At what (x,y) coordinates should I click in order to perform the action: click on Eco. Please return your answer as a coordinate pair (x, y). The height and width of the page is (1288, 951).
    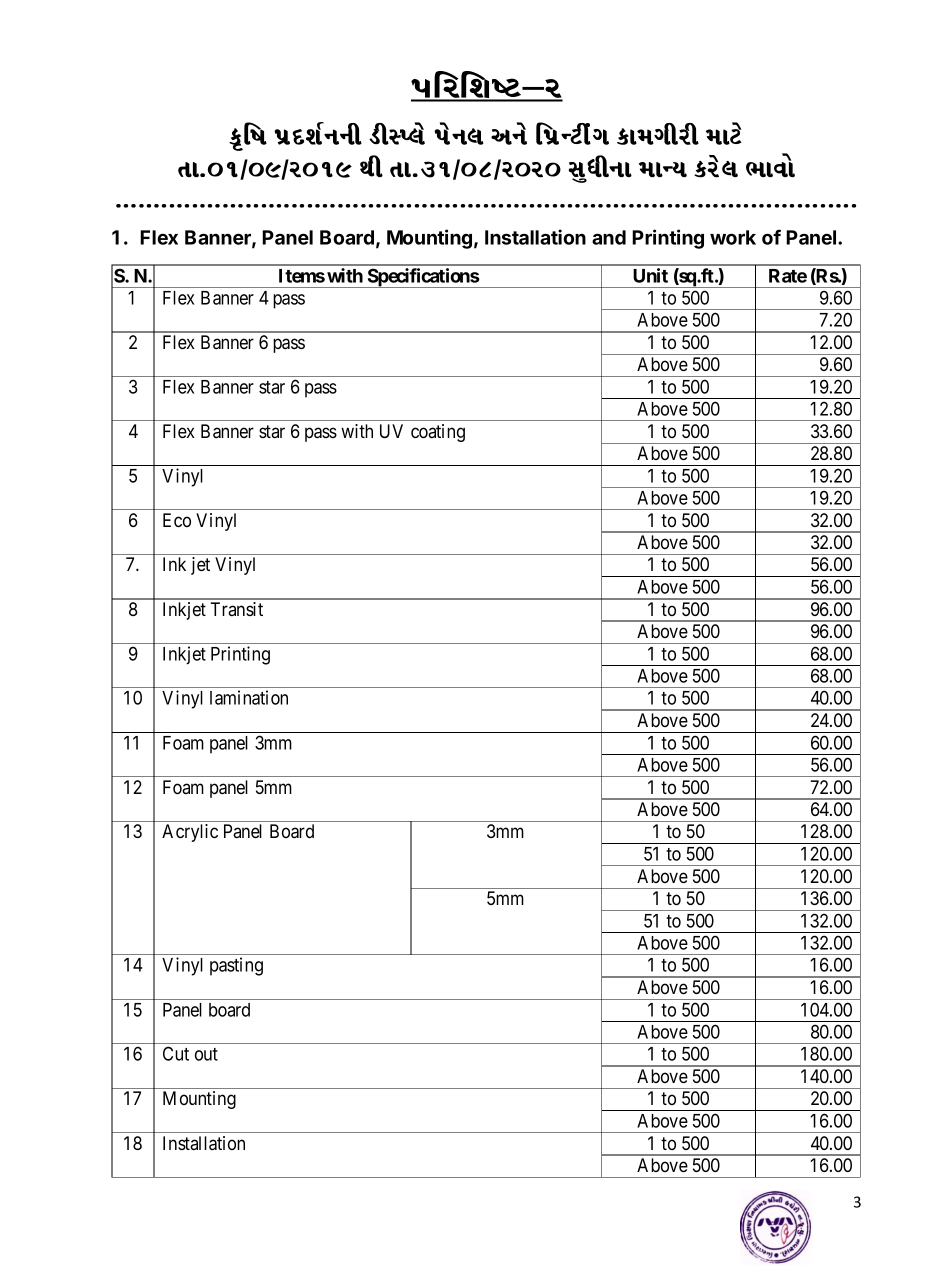
    Looking at the image, I should click on (177, 520).
